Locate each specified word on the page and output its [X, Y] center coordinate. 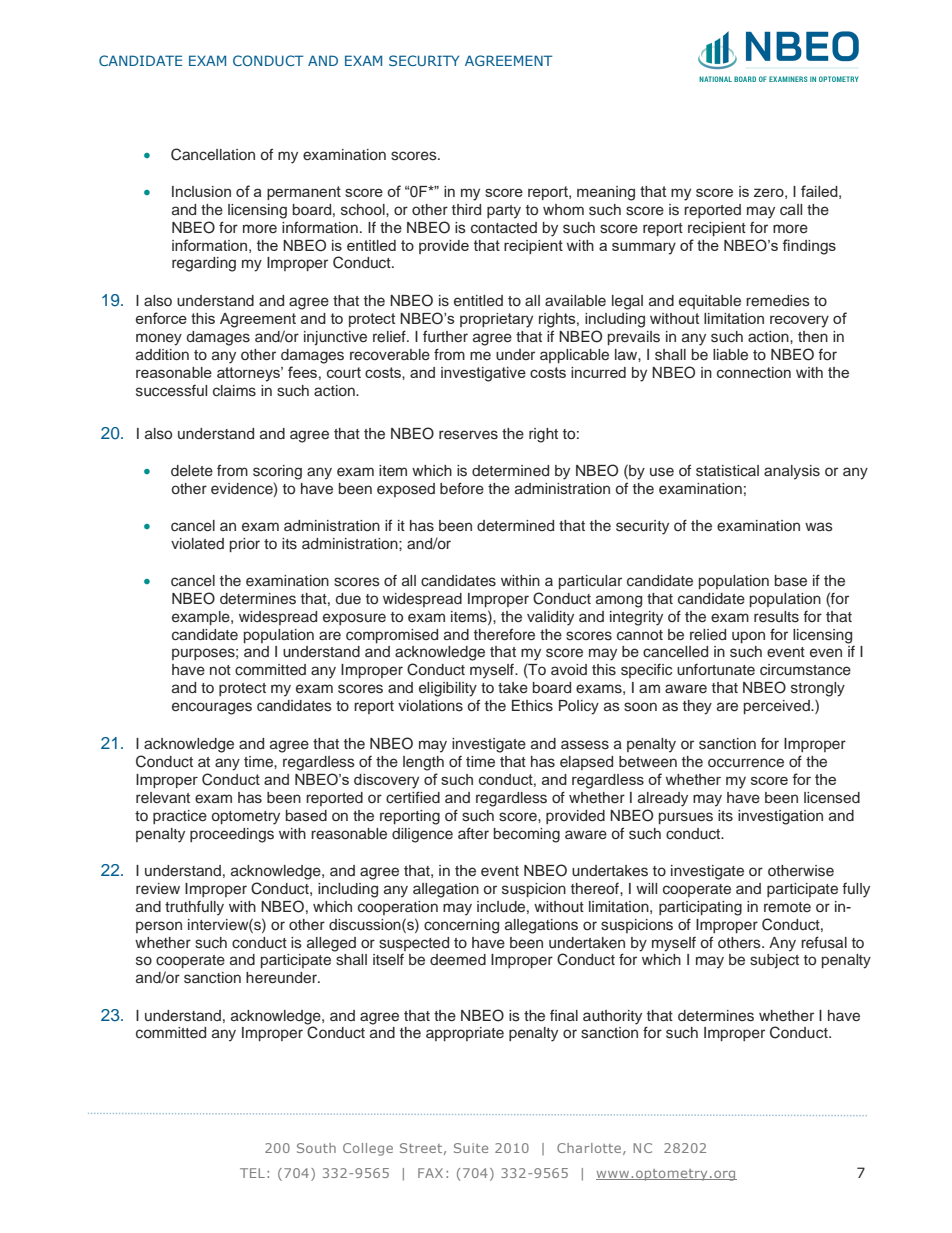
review [158, 889]
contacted [504, 228]
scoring [277, 472]
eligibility [448, 689]
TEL [252, 1173]
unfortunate [716, 669]
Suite [471, 1148]
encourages [212, 708]
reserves [468, 435]
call [791, 209]
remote [787, 907]
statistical [727, 471]
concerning [461, 926]
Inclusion [201, 191]
